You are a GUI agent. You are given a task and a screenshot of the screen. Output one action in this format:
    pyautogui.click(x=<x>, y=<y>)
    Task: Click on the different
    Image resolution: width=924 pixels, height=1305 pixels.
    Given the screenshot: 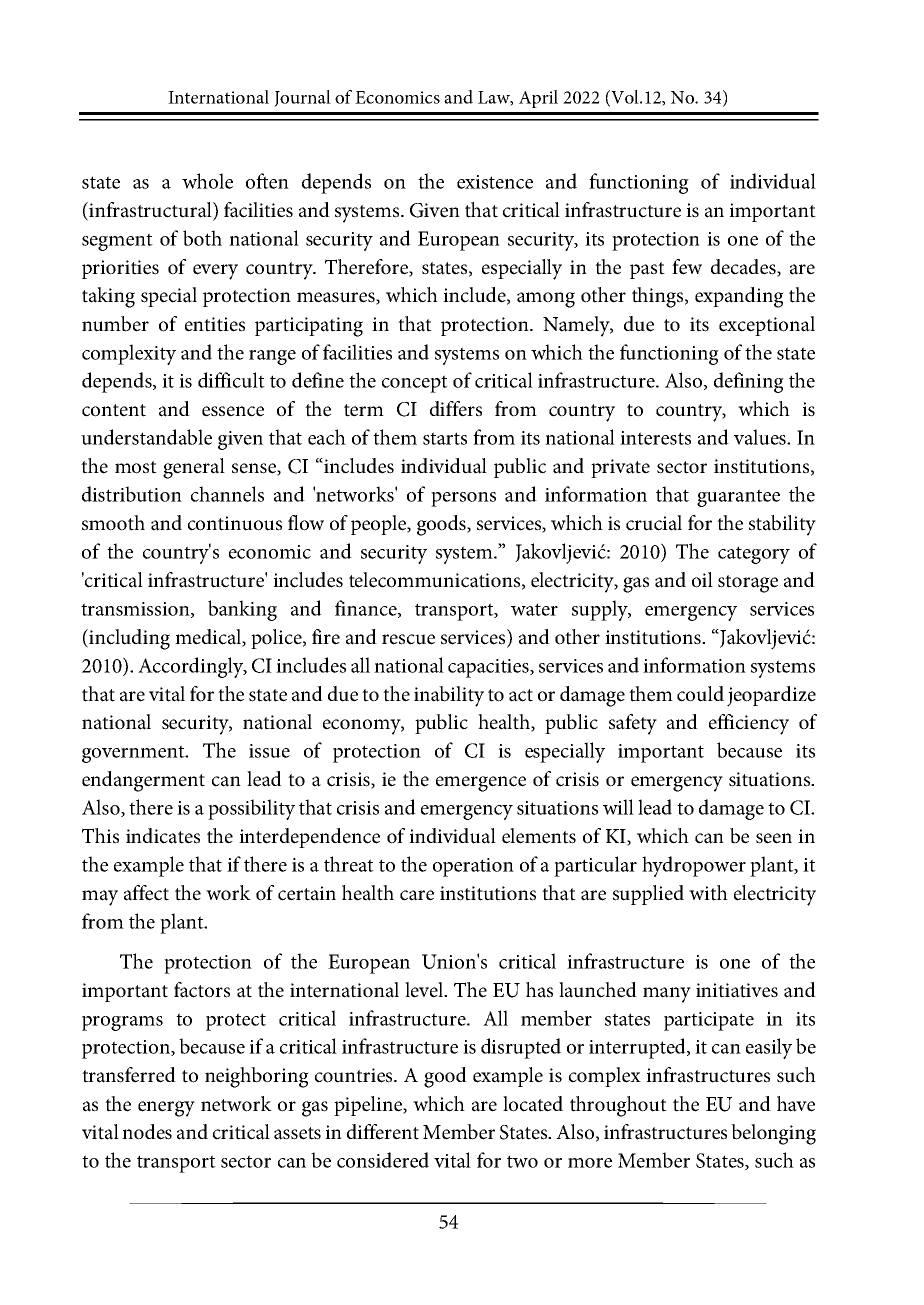 What is the action you would take?
    pyautogui.click(x=383, y=1132)
